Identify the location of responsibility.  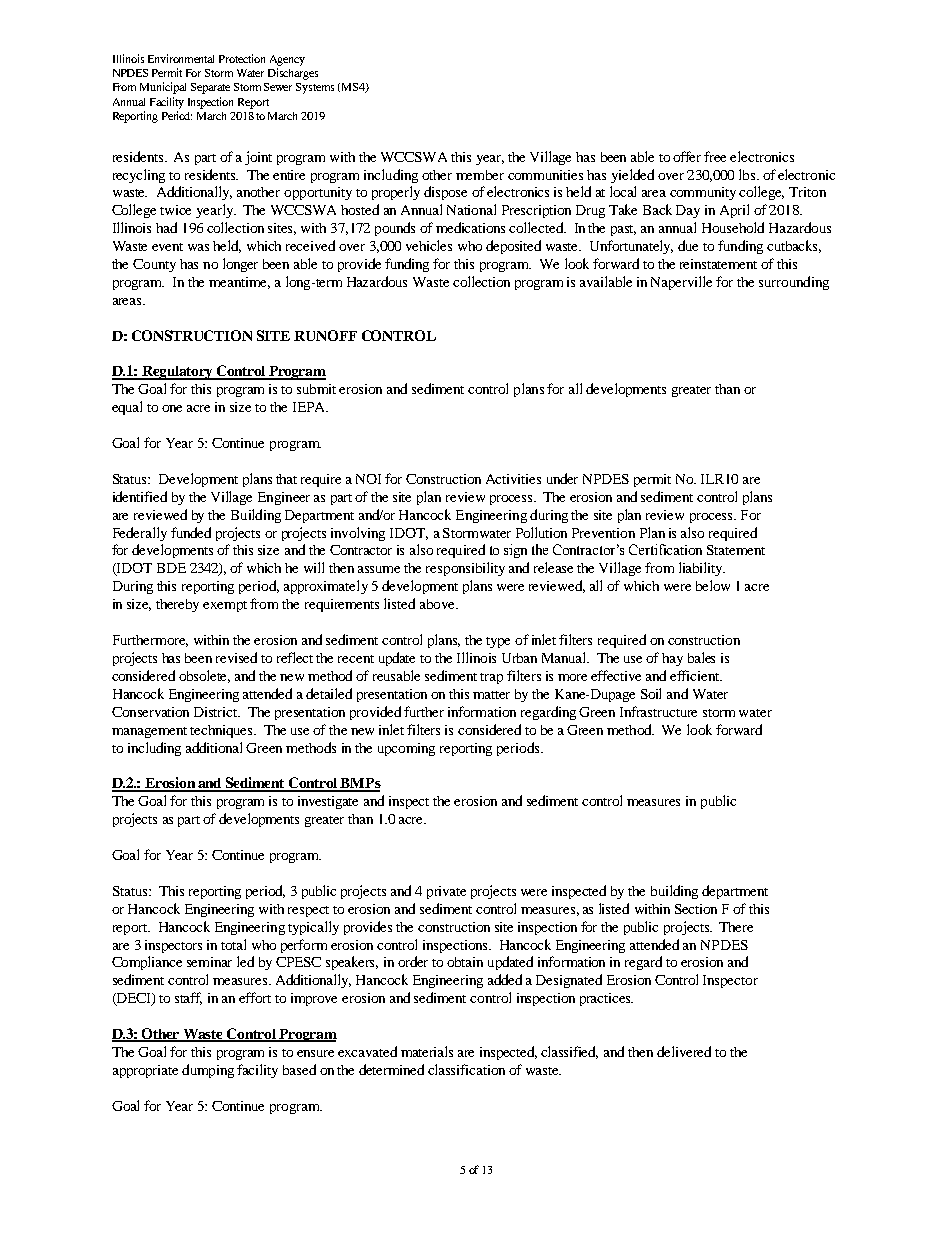
(465, 569).
